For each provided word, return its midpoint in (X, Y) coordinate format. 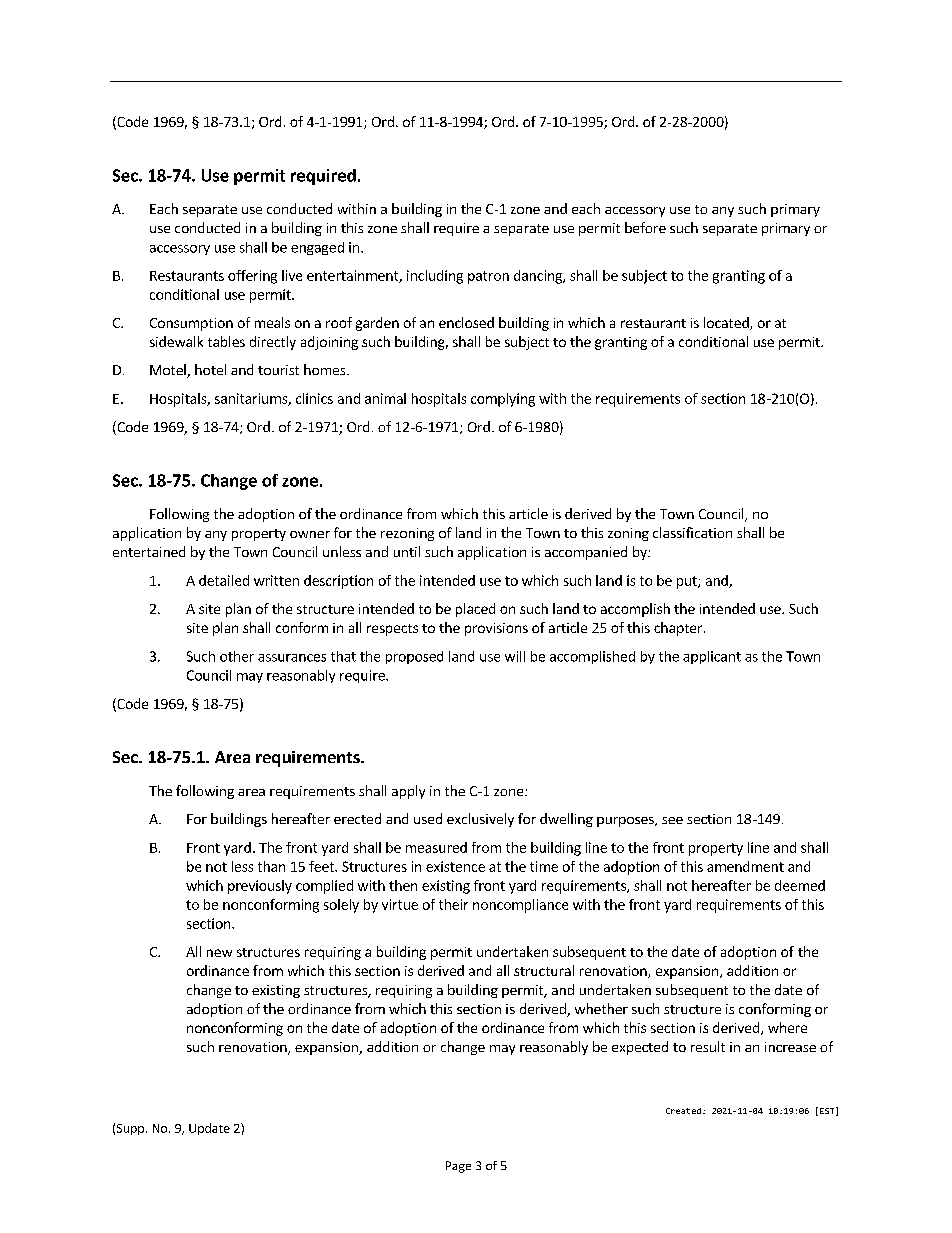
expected (640, 1048)
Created (683, 1111)
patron (488, 277)
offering (252, 277)
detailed (224, 580)
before (645, 227)
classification (692, 532)
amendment (745, 866)
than (271, 866)
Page (458, 1167)
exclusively (480, 820)
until (407, 551)
